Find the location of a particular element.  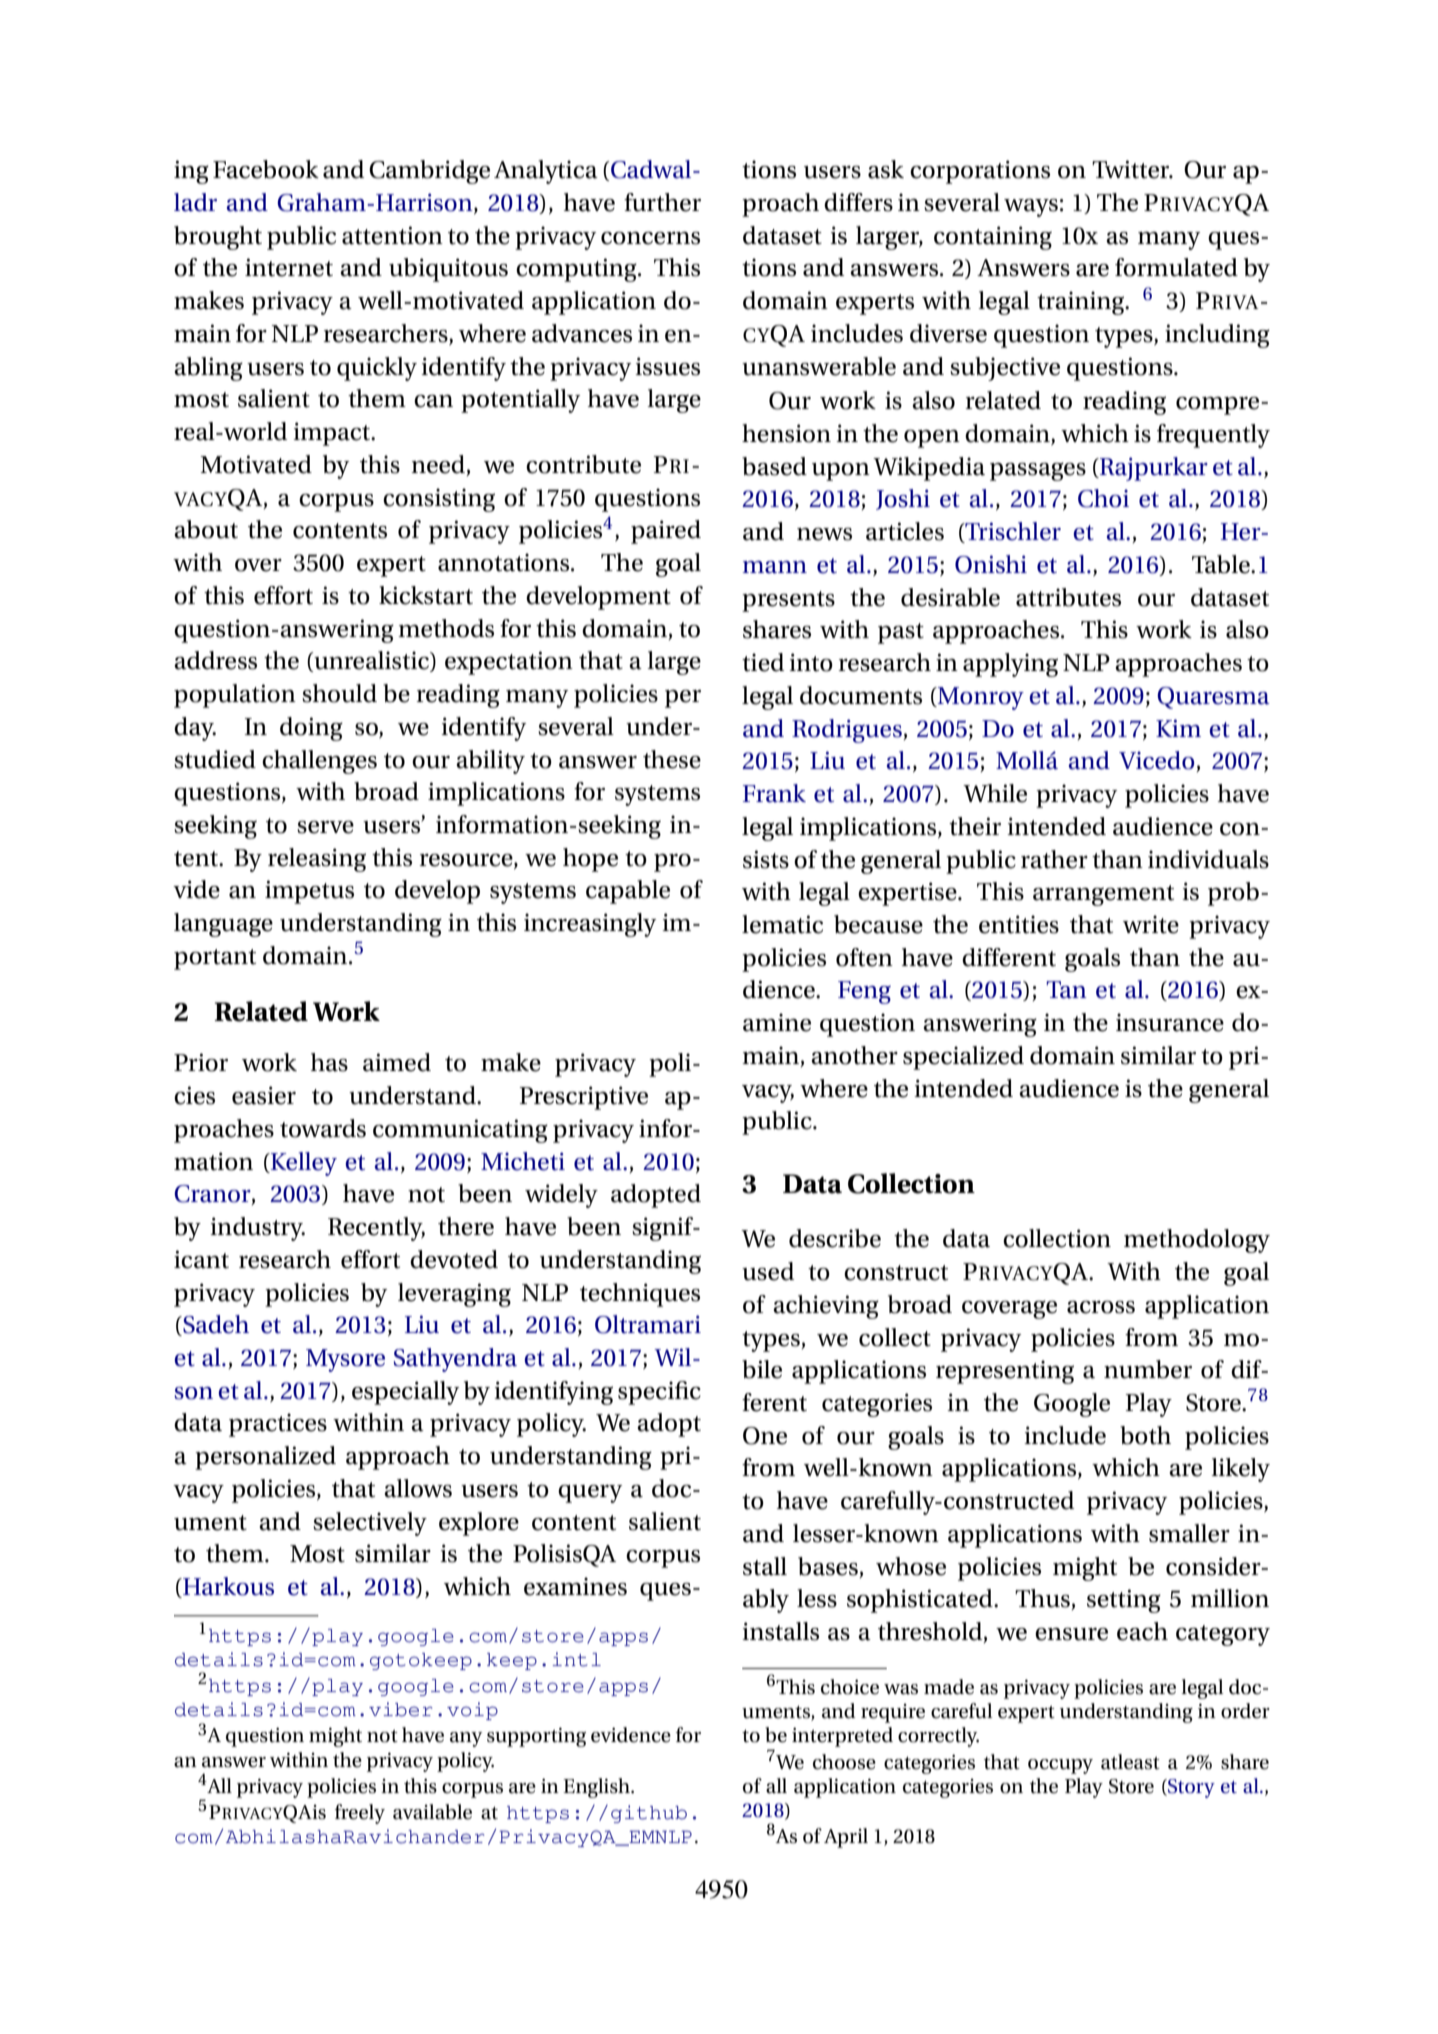

further is located at coordinates (662, 202).
